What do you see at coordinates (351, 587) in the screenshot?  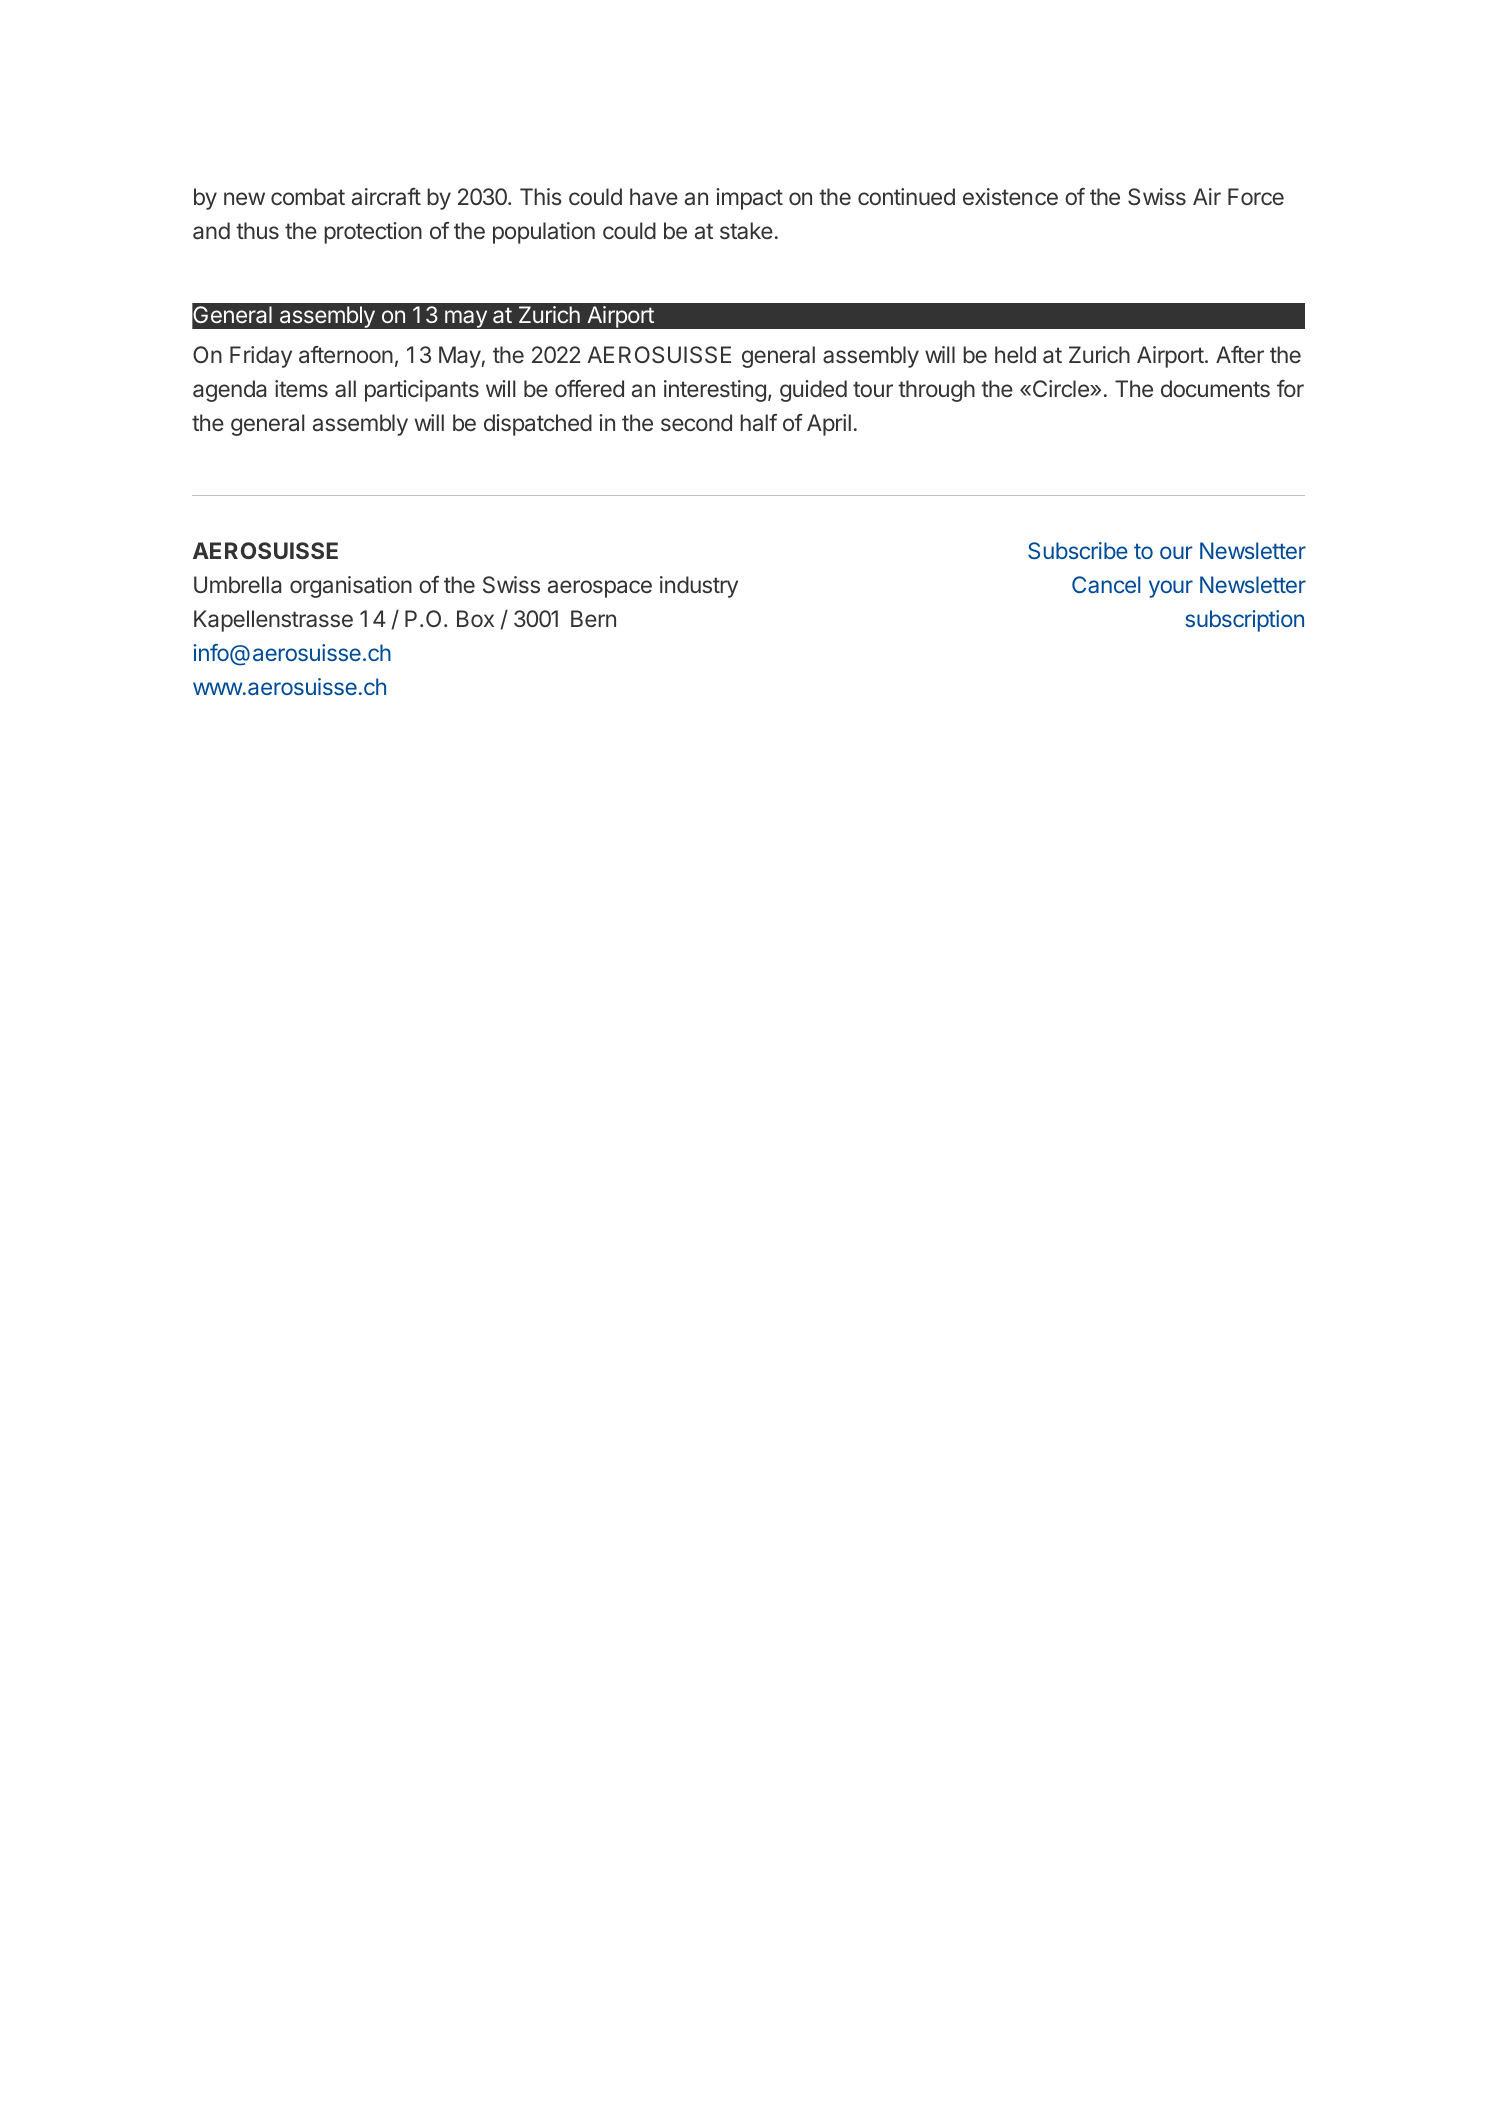 I see `organisation` at bounding box center [351, 587].
